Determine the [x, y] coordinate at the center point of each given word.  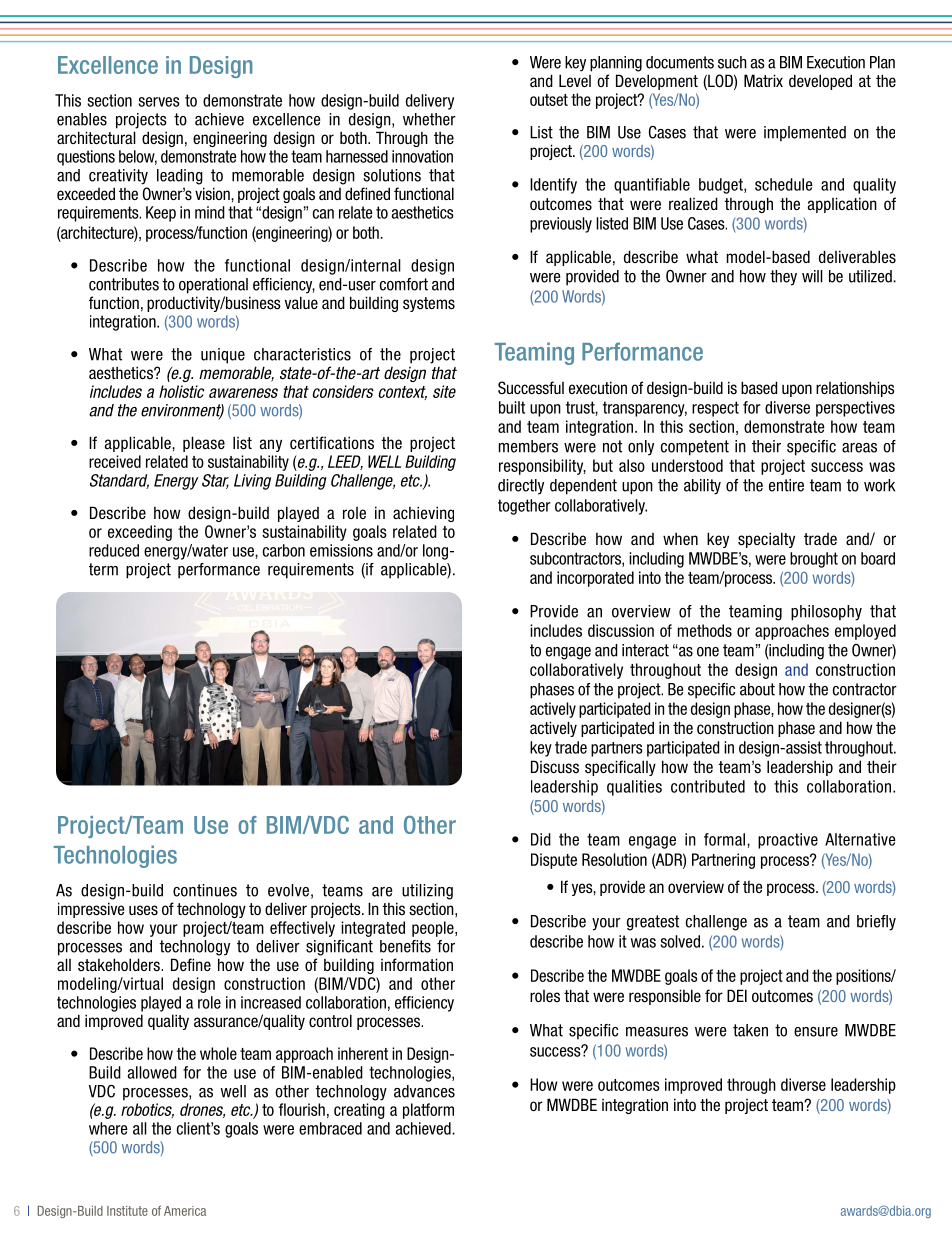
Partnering [723, 861]
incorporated [595, 579]
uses [143, 910]
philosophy [826, 613]
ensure [816, 1032]
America [185, 1211]
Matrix [763, 80]
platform [428, 1111]
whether [429, 119]
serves [159, 102]
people [434, 929]
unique [223, 356]
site [444, 391]
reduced [114, 550]
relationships [855, 389]
